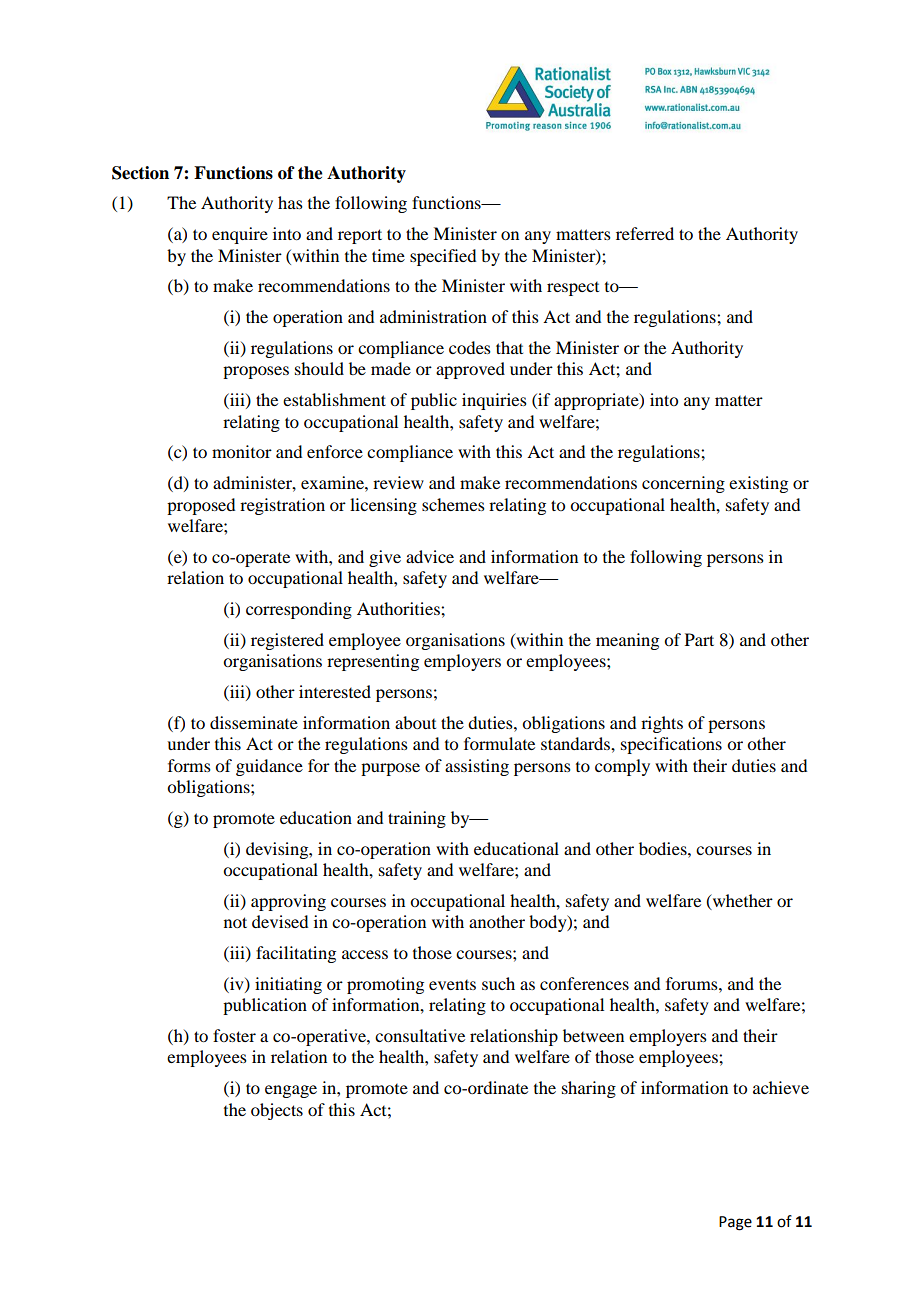  What do you see at coordinates (645, 233) in the image?
I see `referred` at bounding box center [645, 233].
